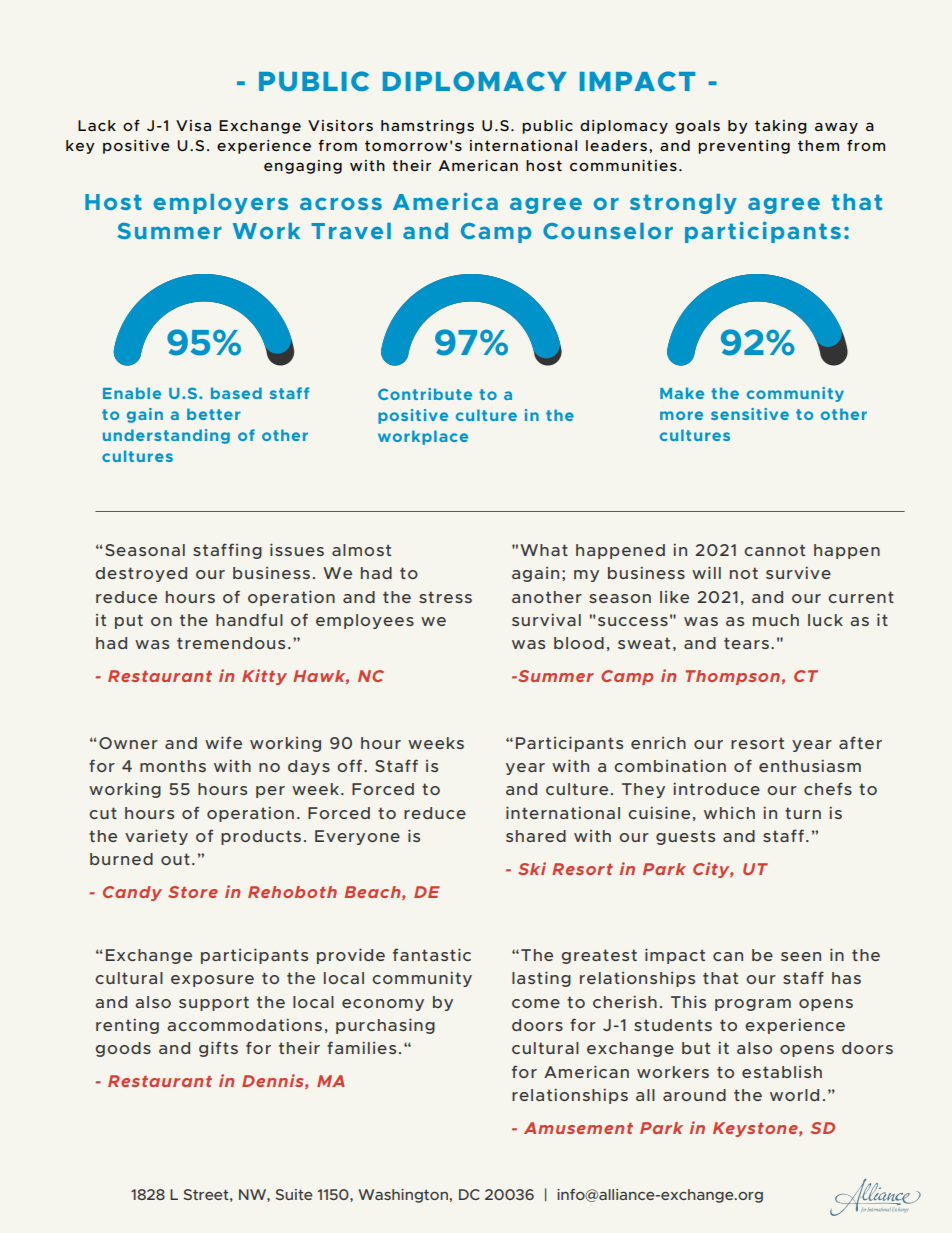 This image has height=1233, width=952. What do you see at coordinates (756, 1129) in the image?
I see `Keystone` at bounding box center [756, 1129].
